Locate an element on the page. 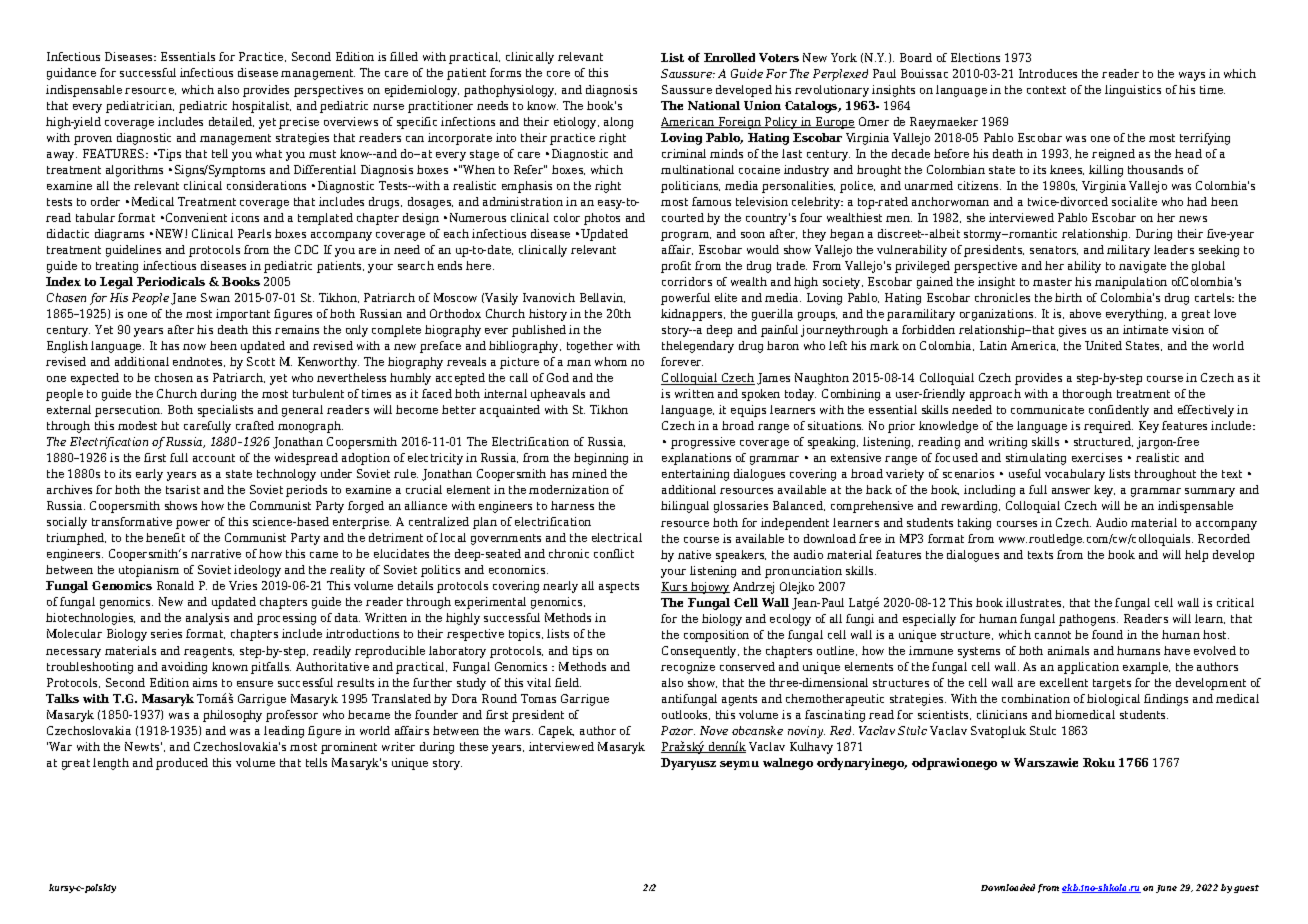  linguistics is located at coordinates (1133, 91).
